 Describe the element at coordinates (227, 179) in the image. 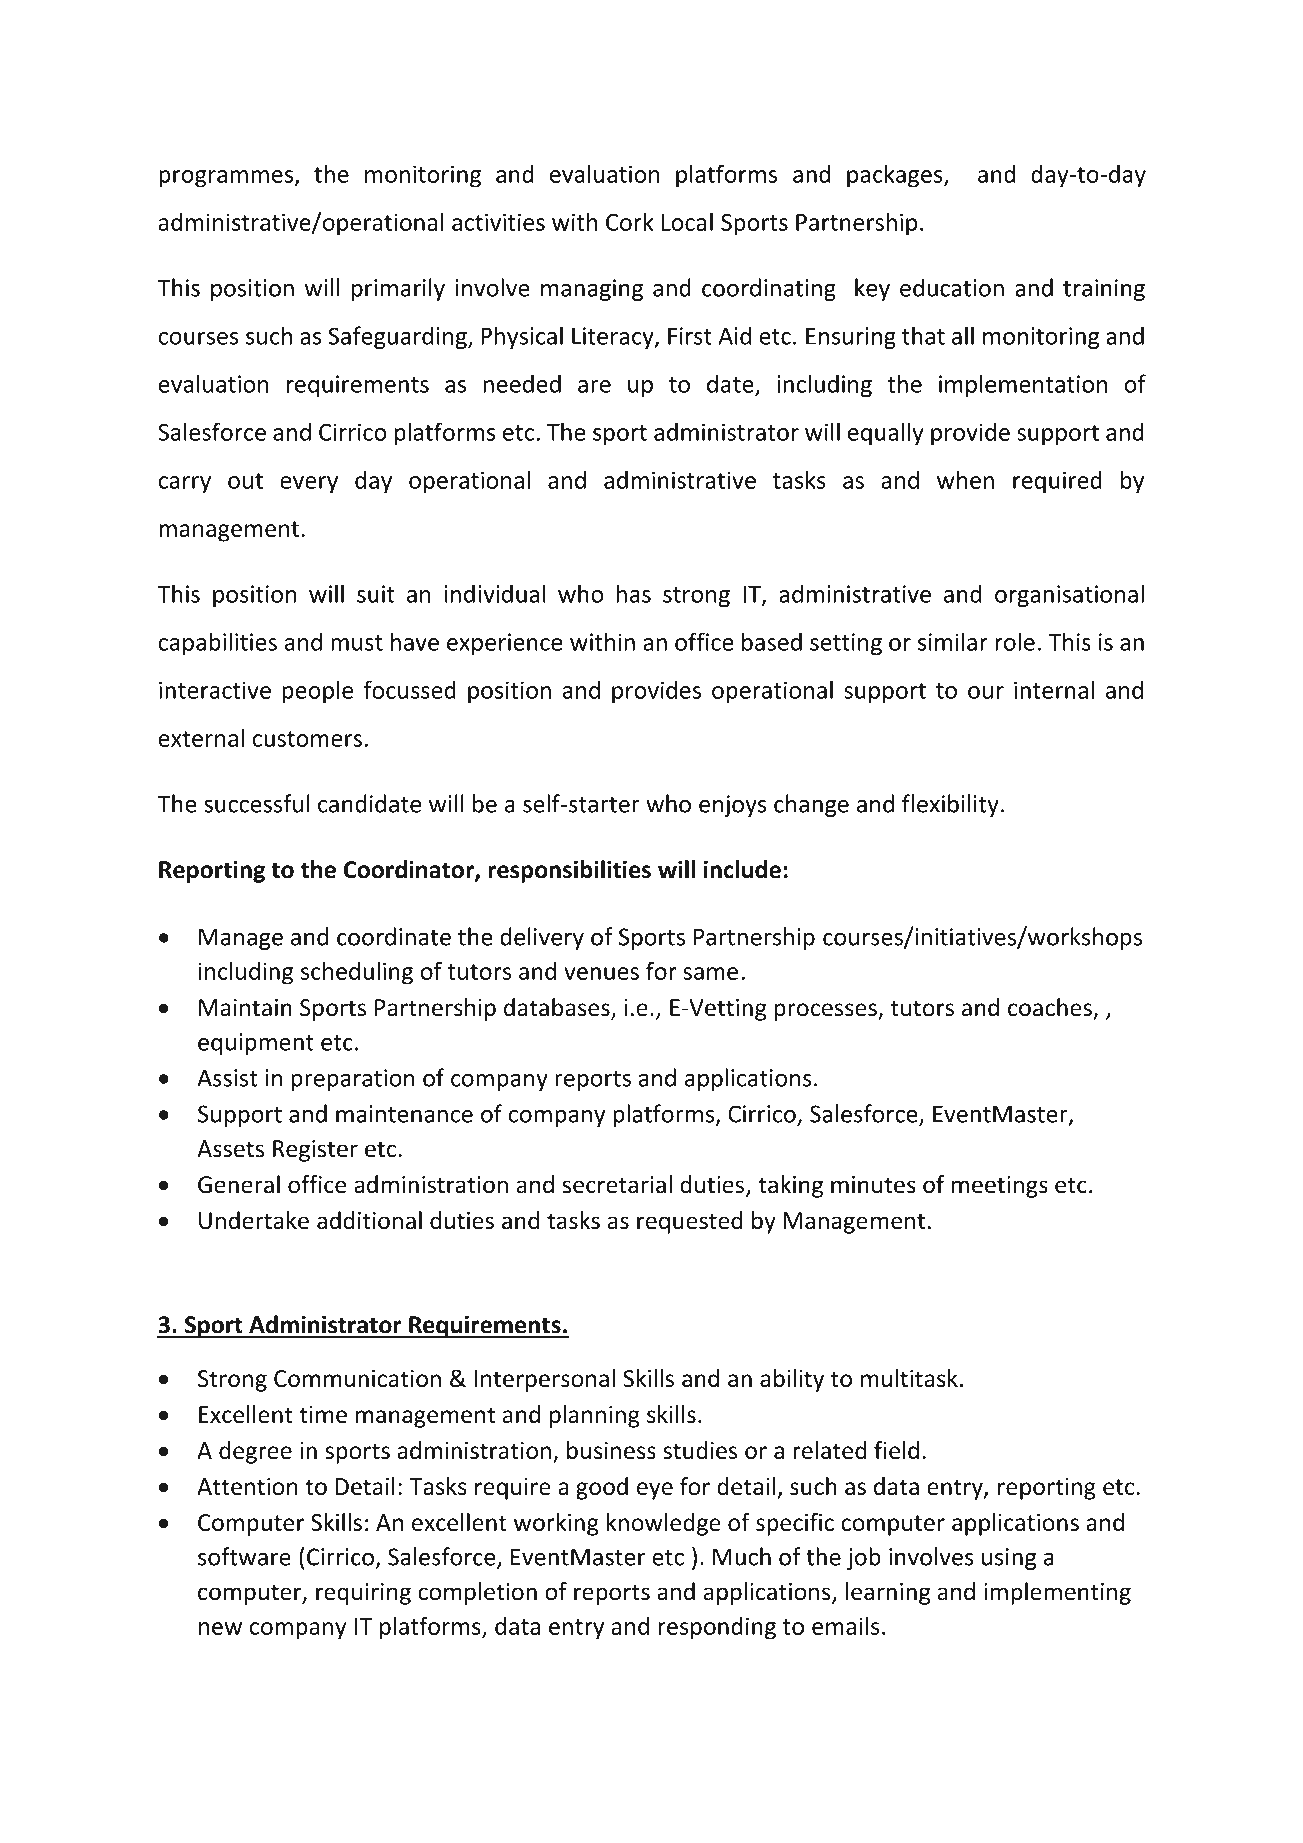

I see `programmes` at that location.
